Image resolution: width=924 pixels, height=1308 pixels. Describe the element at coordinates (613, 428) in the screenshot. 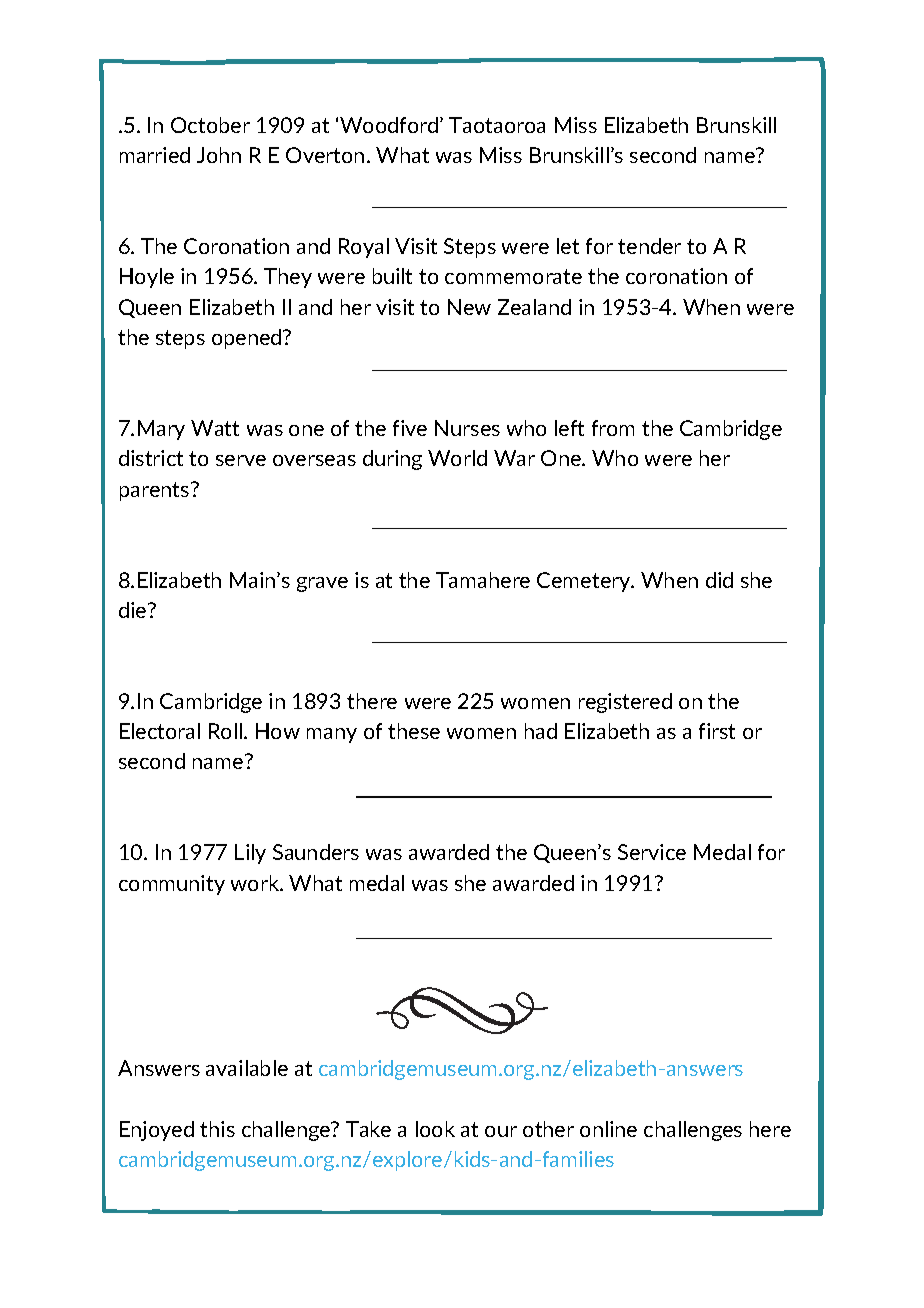

I see `from` at that location.
